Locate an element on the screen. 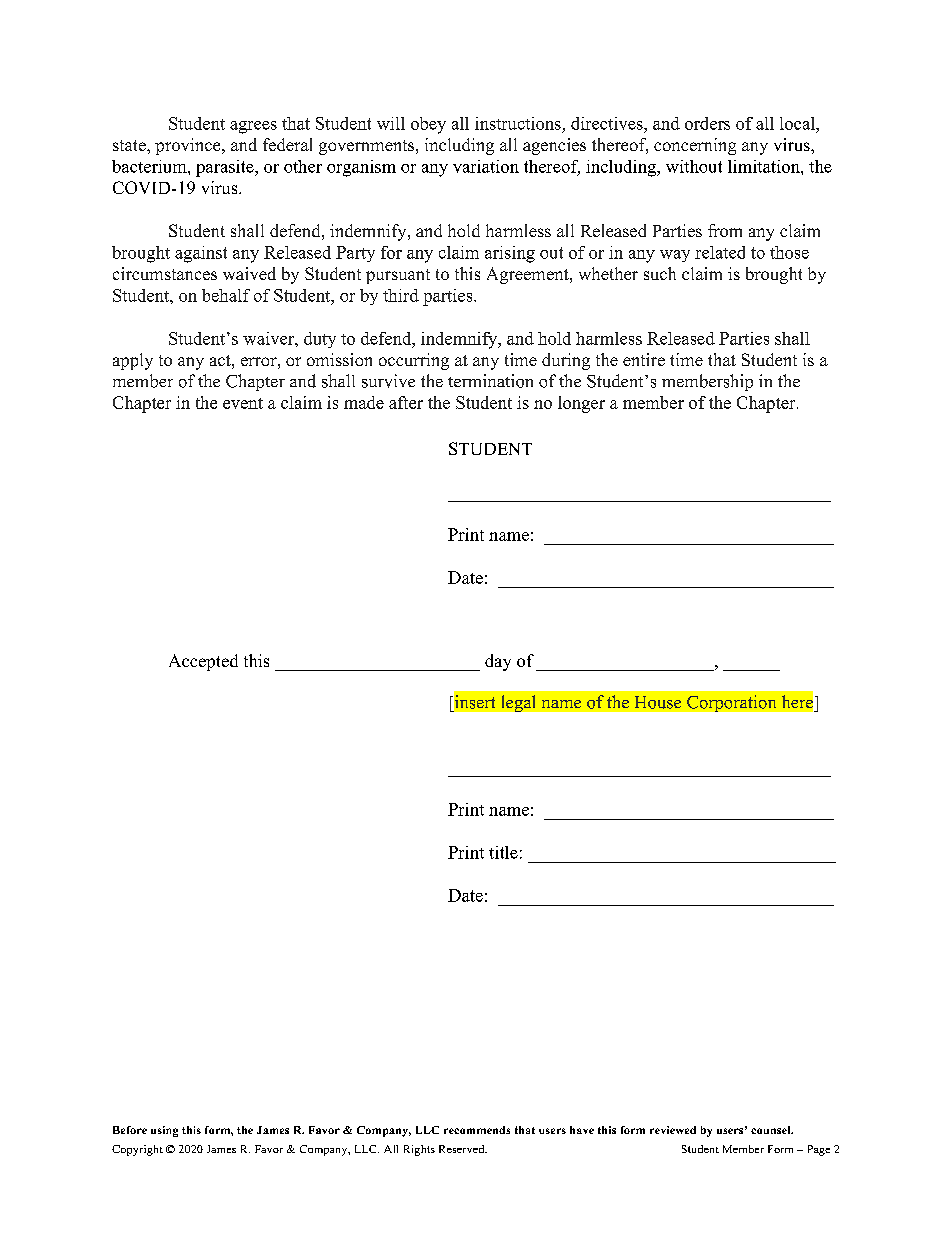 This screenshot has height=1233, width=952. Accepted is located at coordinates (203, 662).
